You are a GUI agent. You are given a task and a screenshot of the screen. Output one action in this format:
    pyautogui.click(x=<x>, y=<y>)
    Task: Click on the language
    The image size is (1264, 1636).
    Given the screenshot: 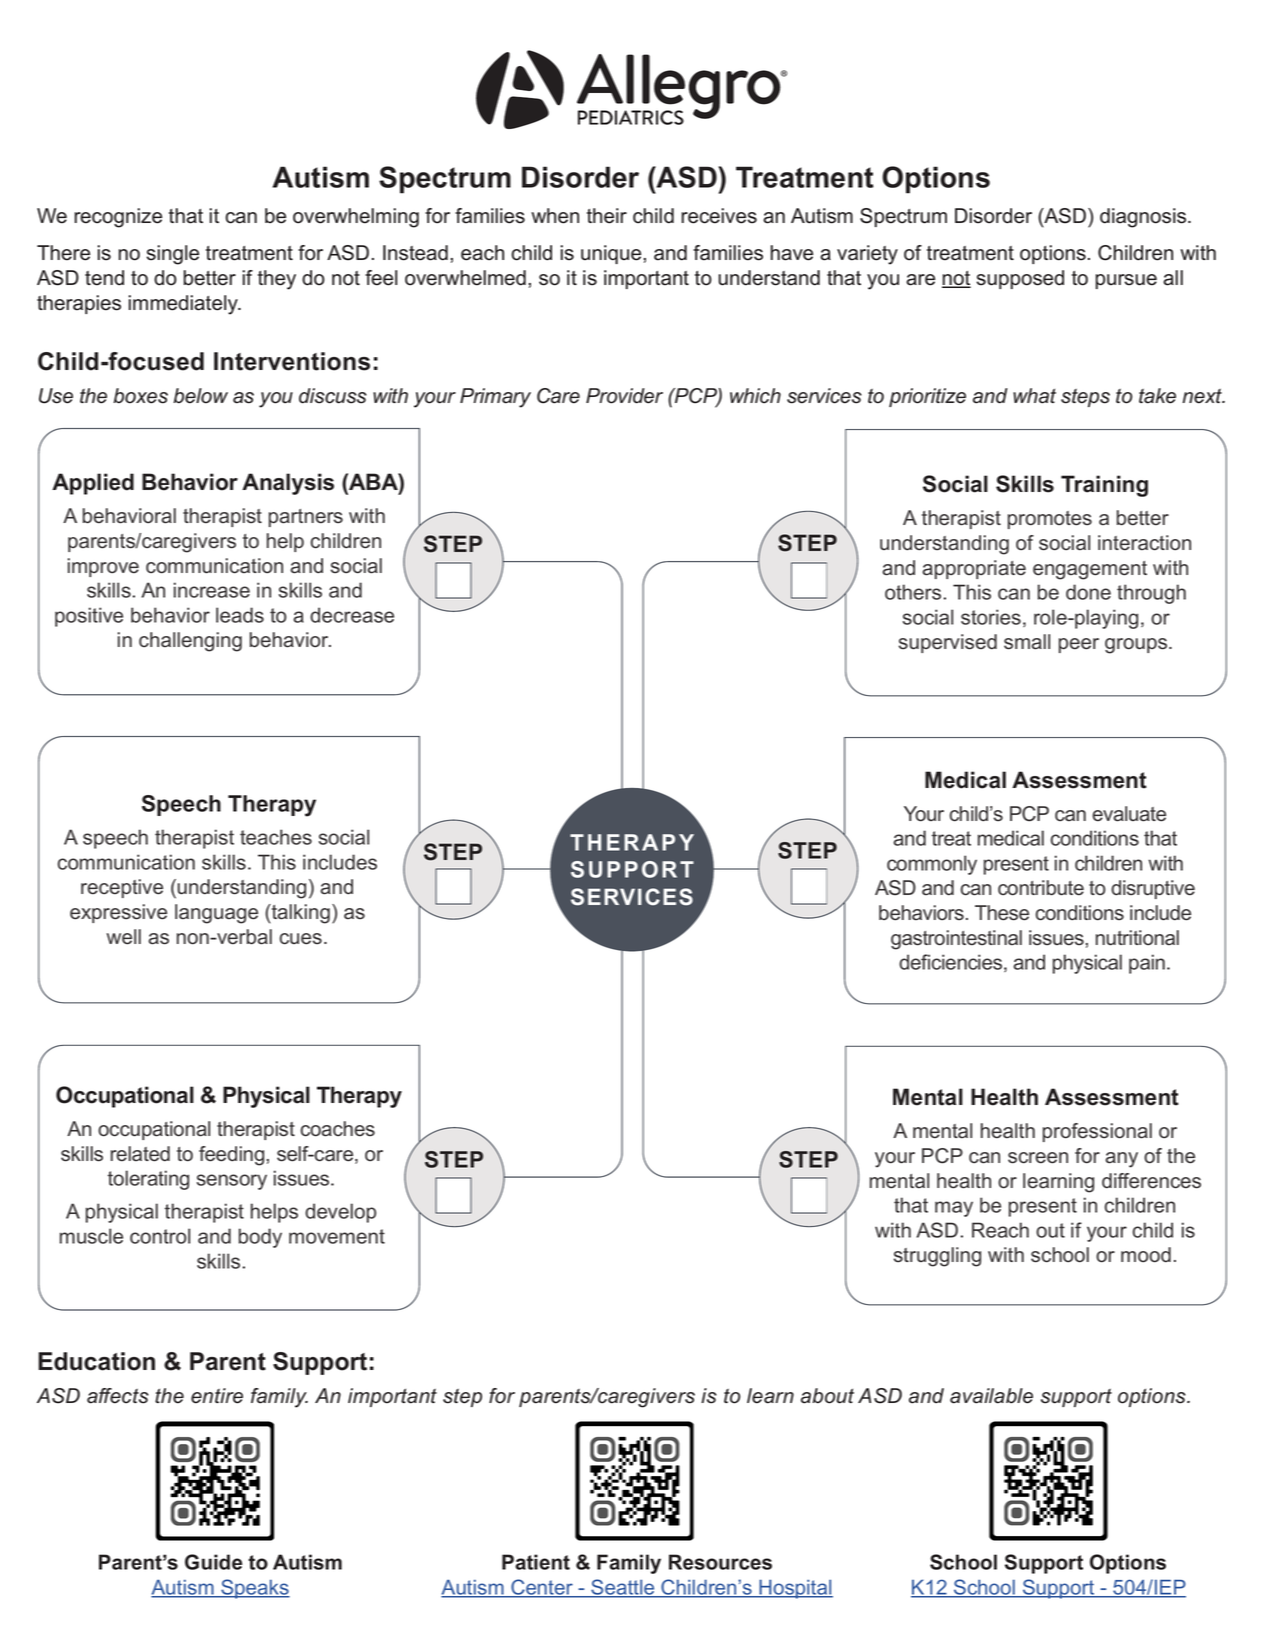 What is the action you would take?
    pyautogui.click(x=216, y=914)
